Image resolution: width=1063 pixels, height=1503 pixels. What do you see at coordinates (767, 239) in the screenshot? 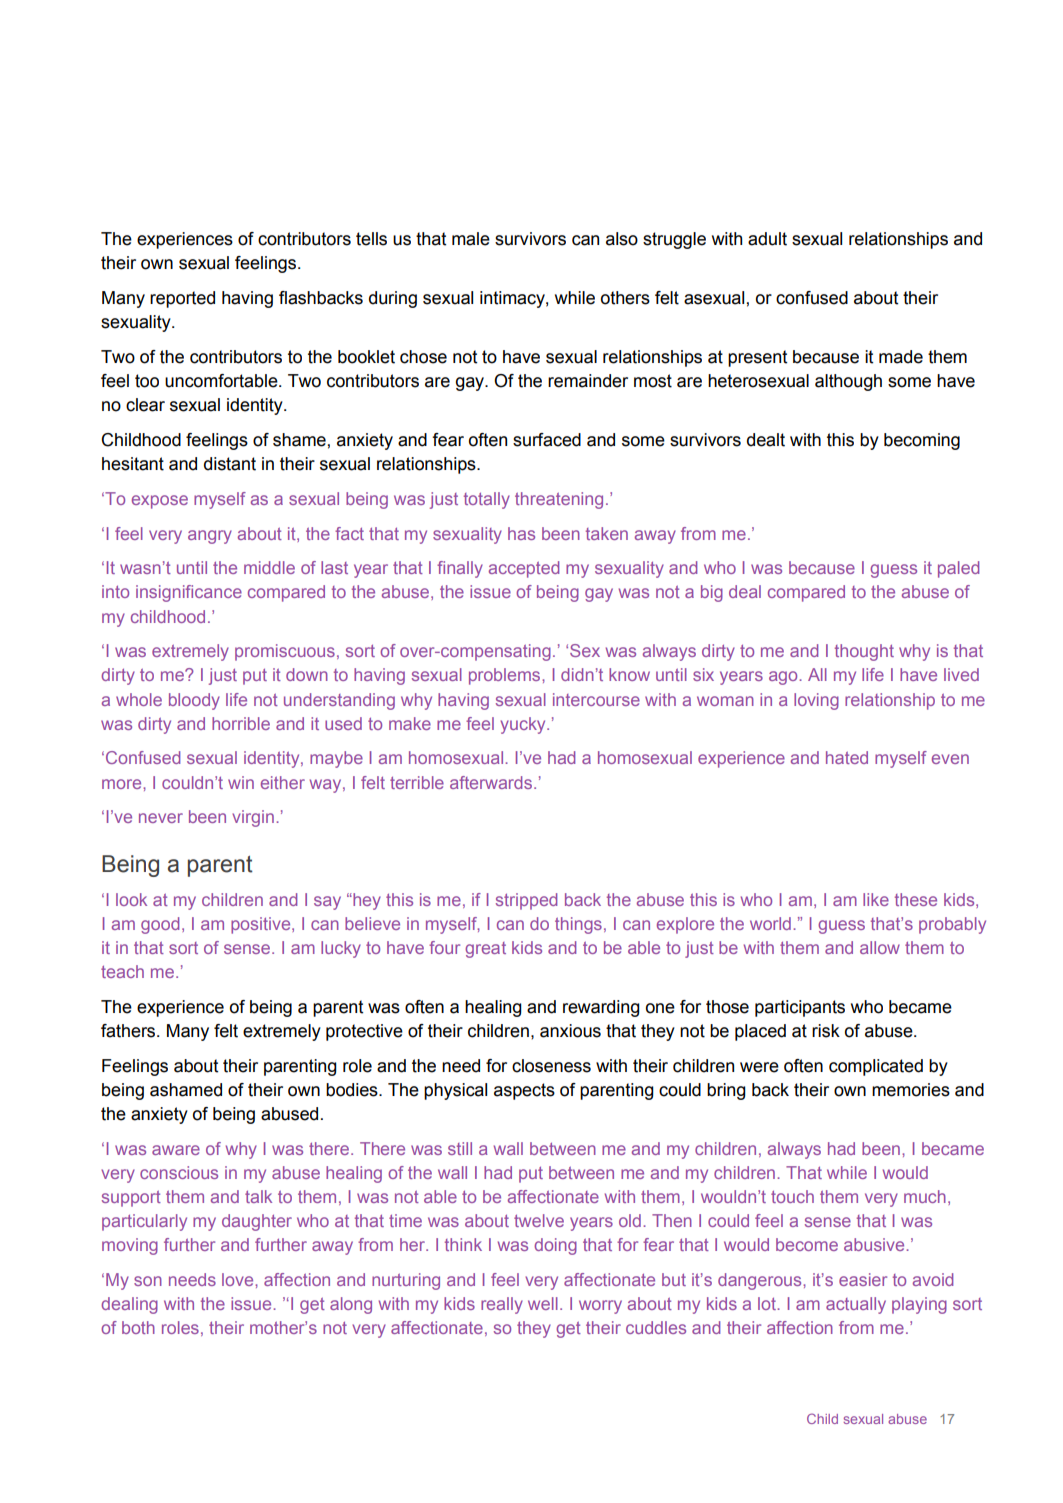
I see `adult` at bounding box center [767, 239].
